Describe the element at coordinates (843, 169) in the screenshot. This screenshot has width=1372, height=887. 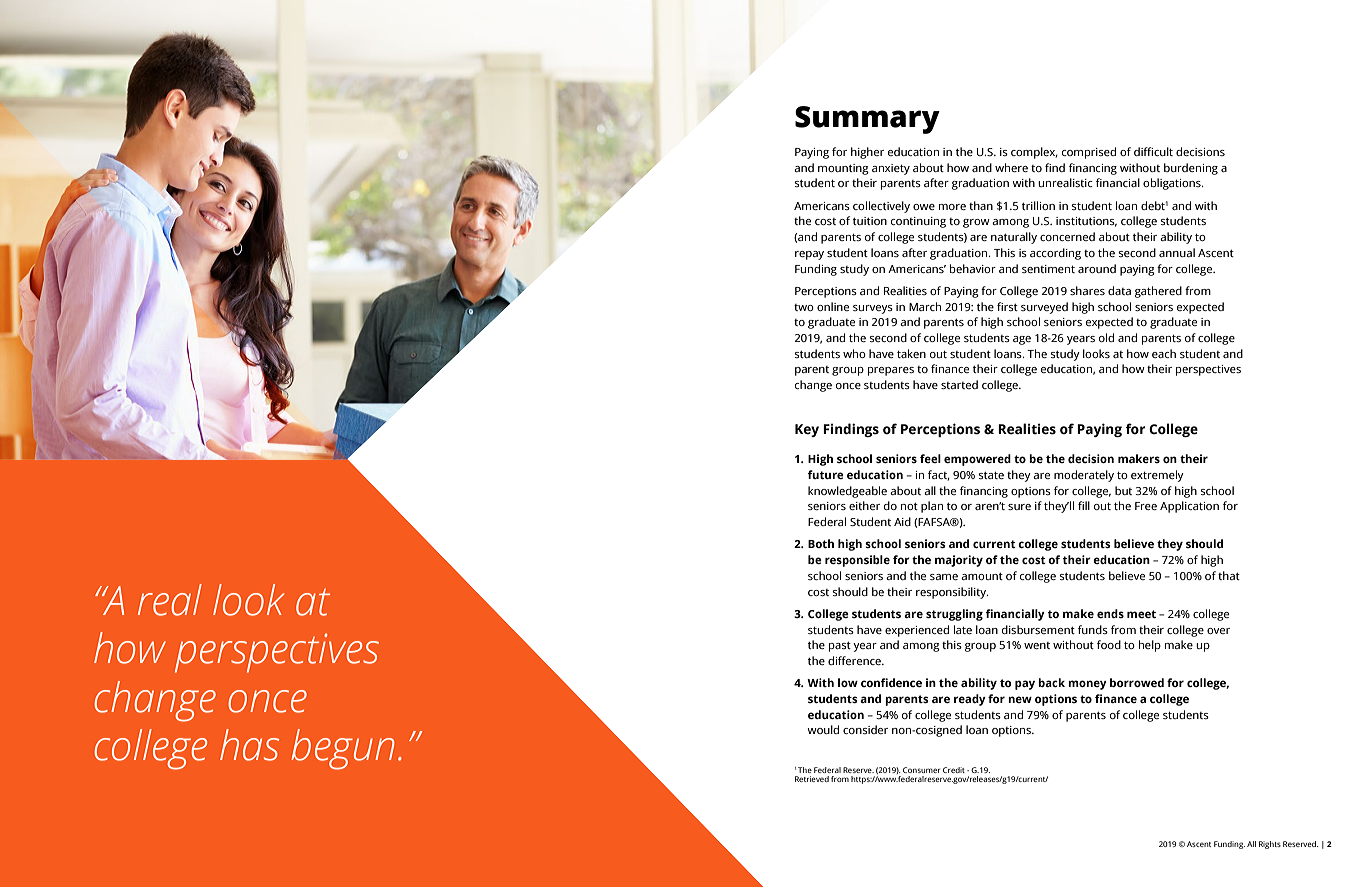
I see `mounting` at that location.
